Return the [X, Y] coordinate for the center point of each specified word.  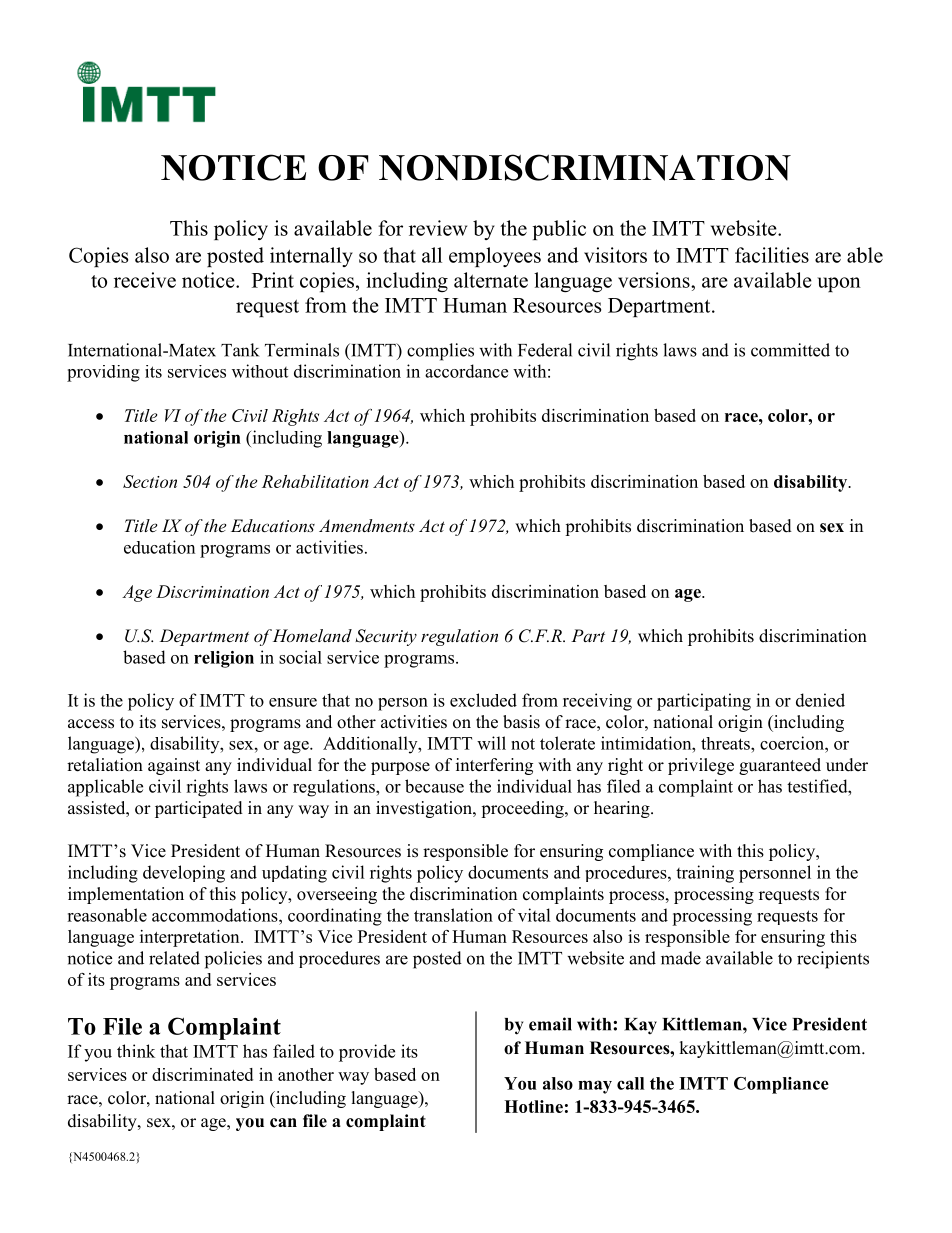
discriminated [202, 1074]
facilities [772, 255]
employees [495, 257]
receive [145, 280]
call [630, 1083]
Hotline [533, 1106]
